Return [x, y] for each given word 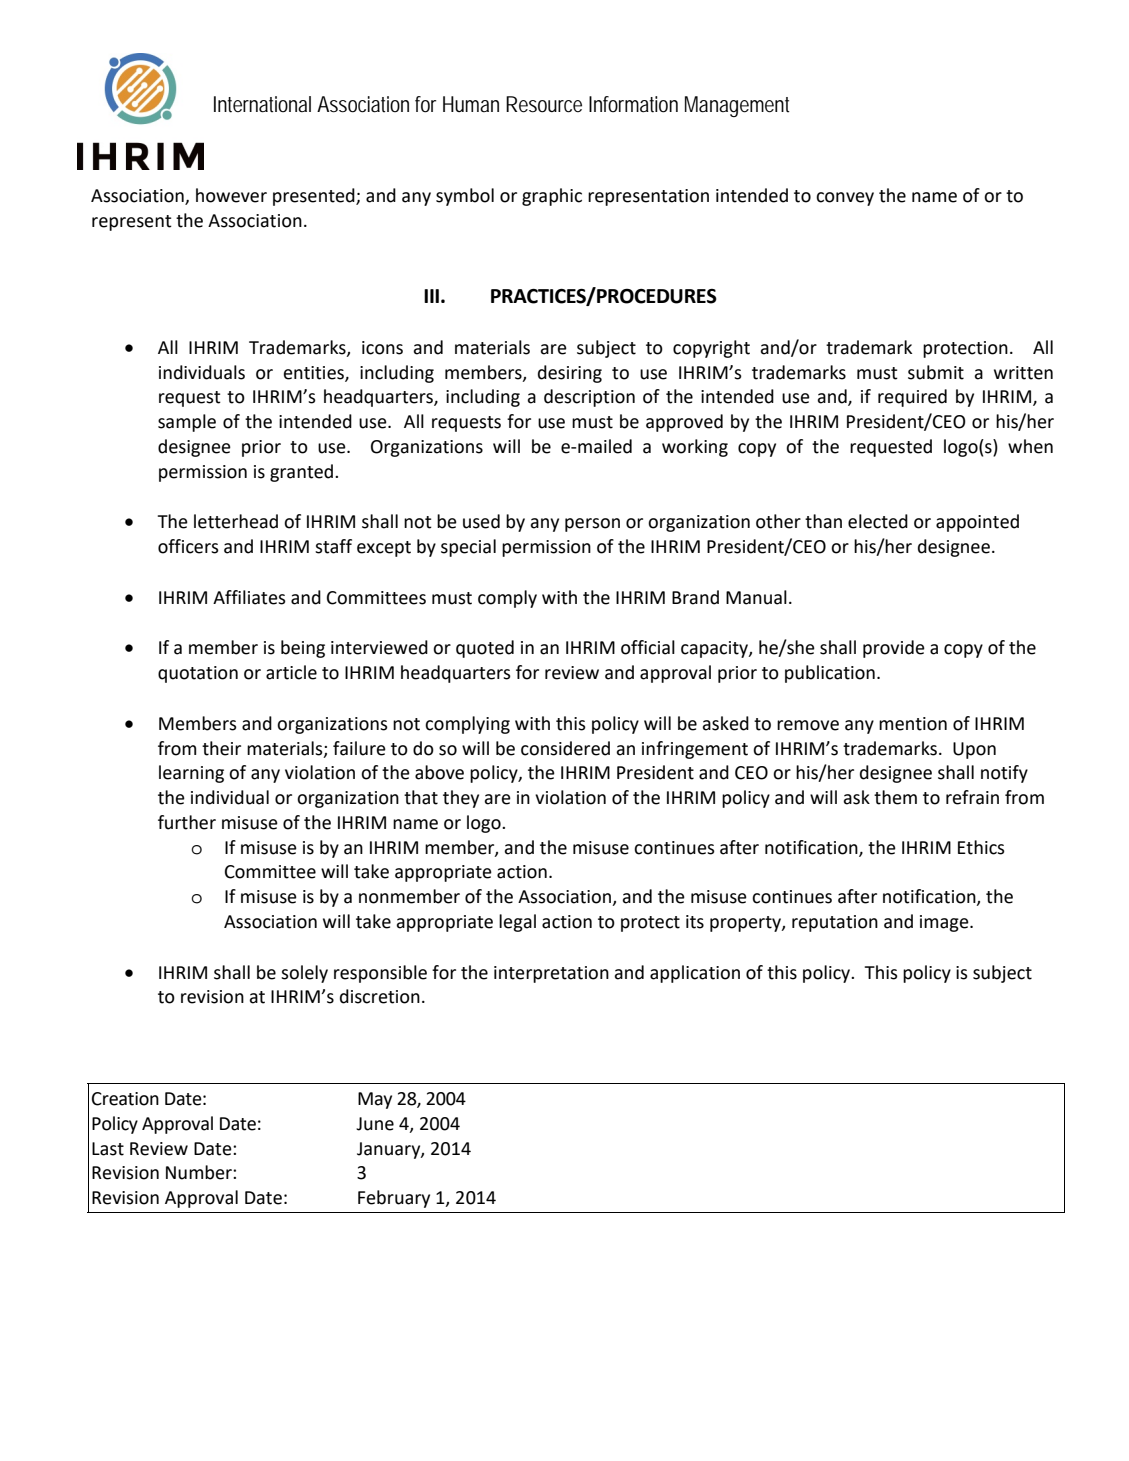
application [695, 974]
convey [845, 199]
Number [200, 1172]
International [262, 104]
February [394, 1199]
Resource [544, 104]
